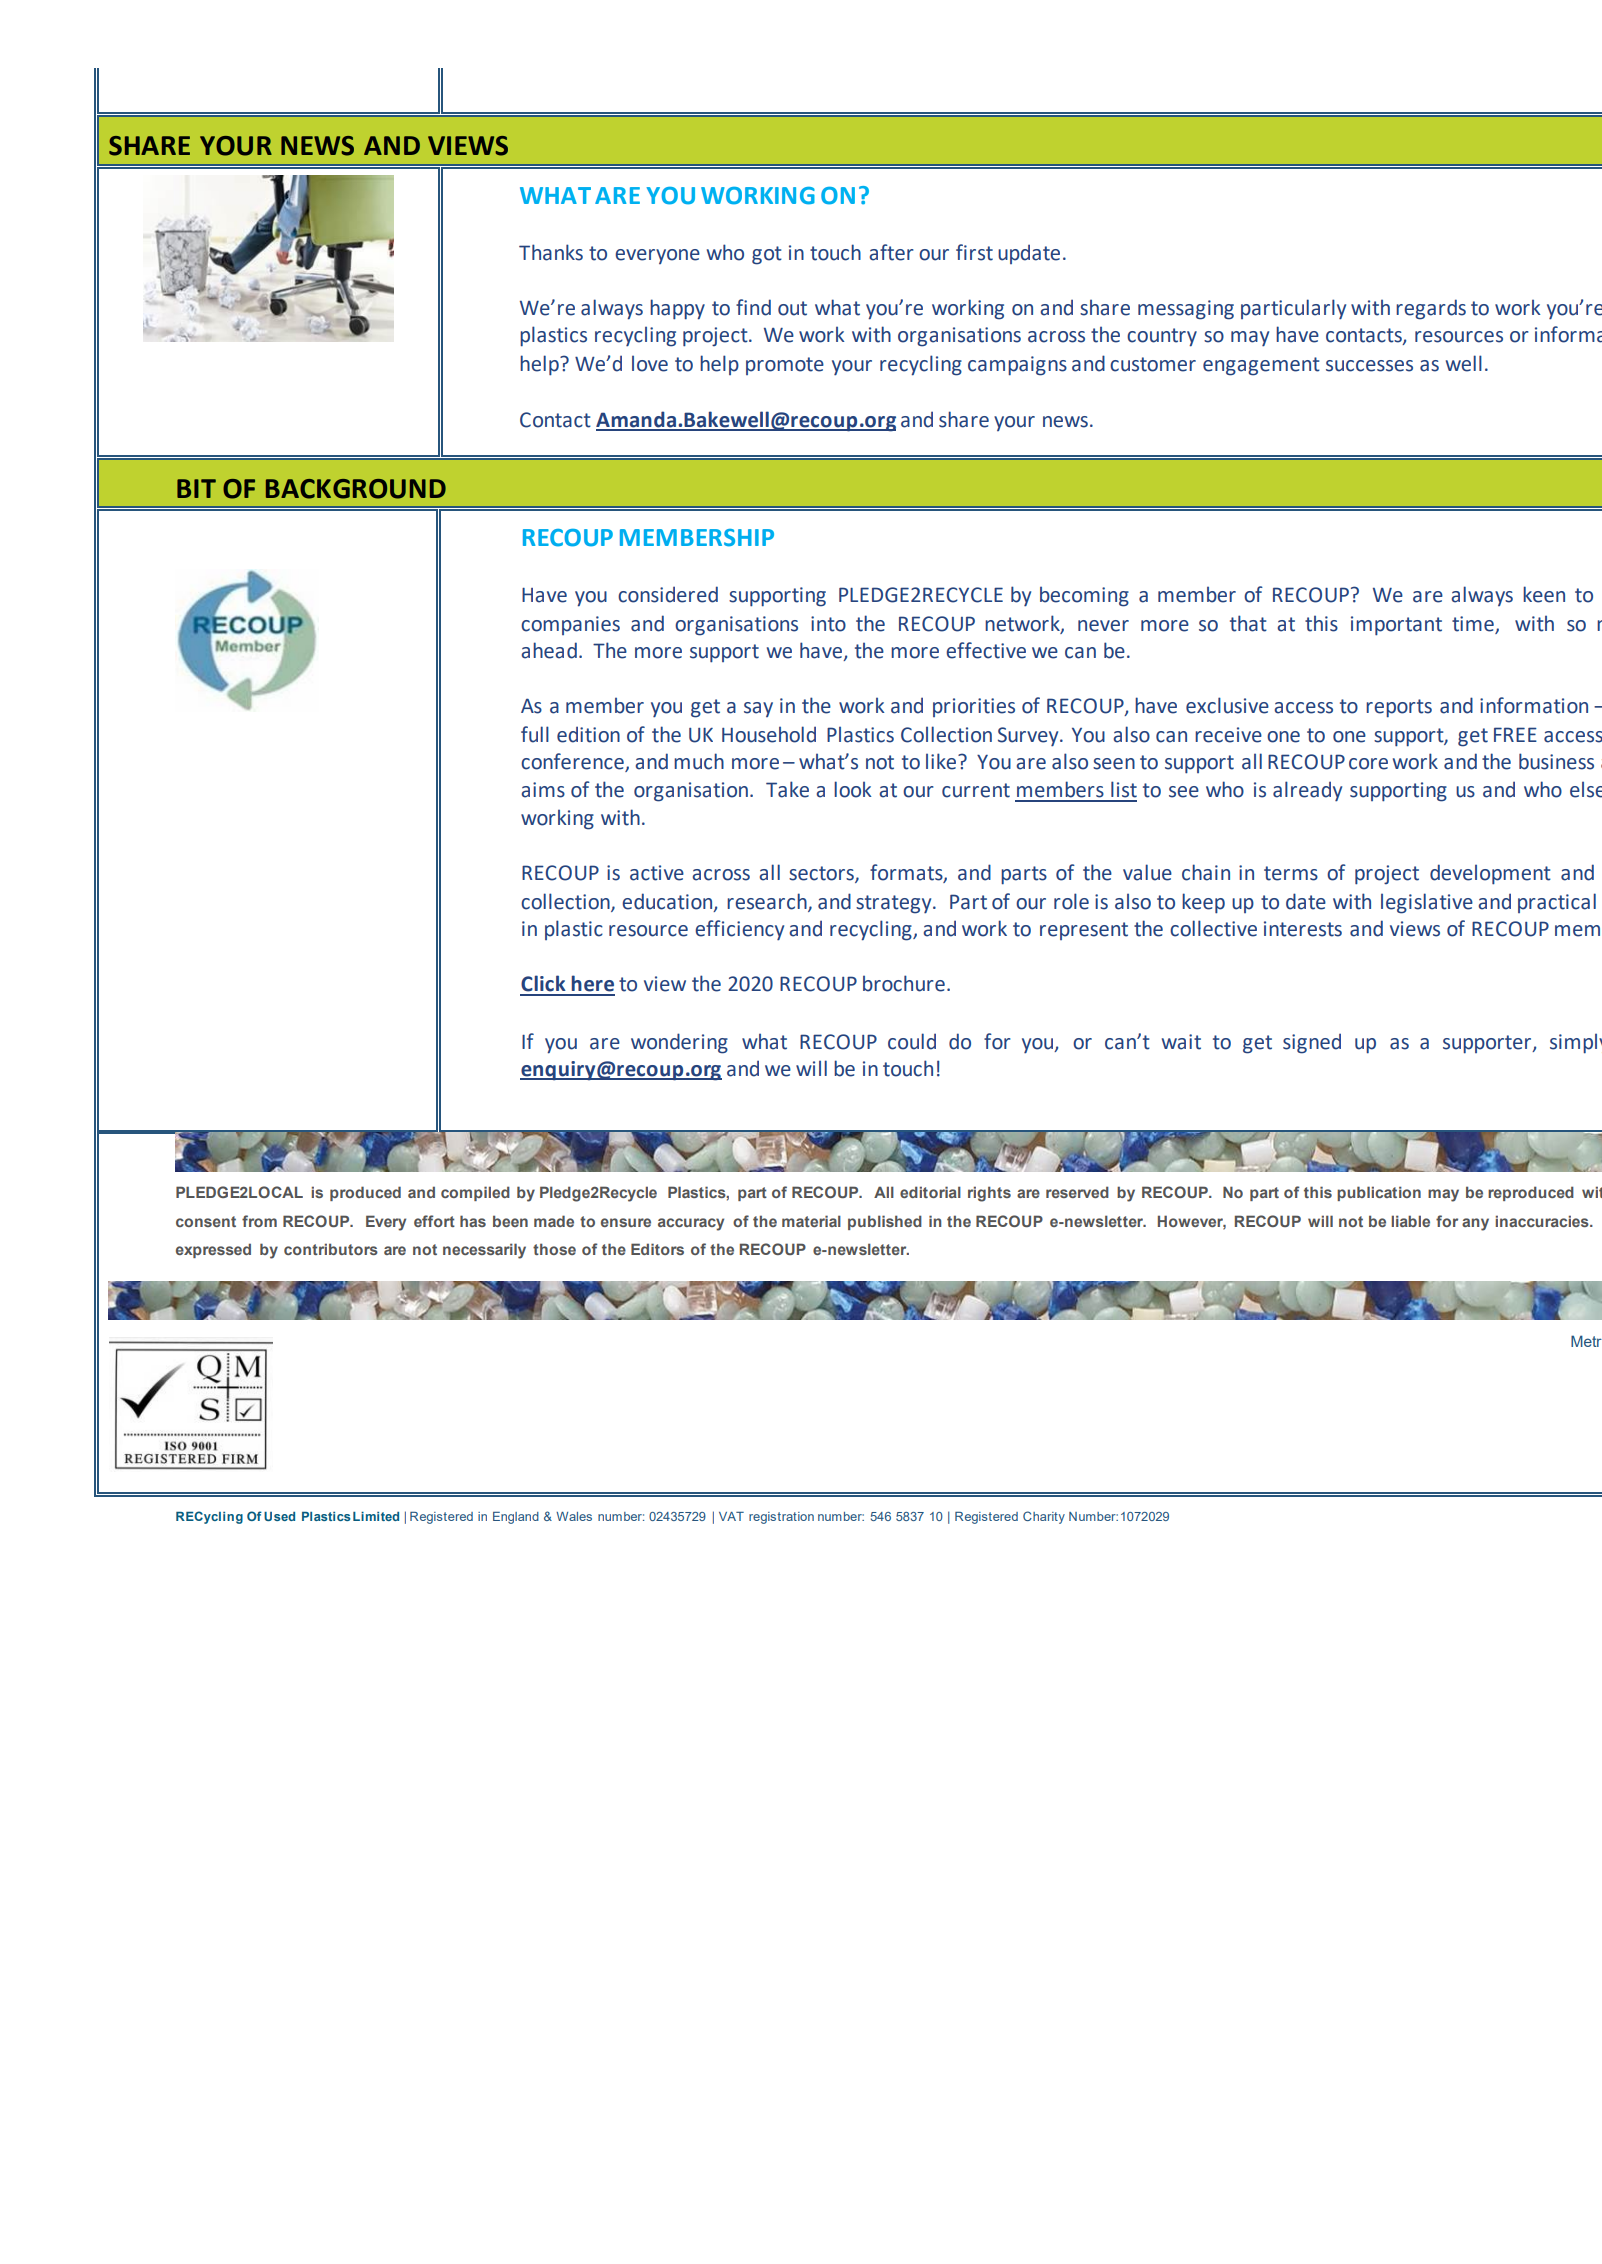 This page has height=2264, width=1602. Describe the element at coordinates (1431, 309) in the page. I see `regards` at that location.
